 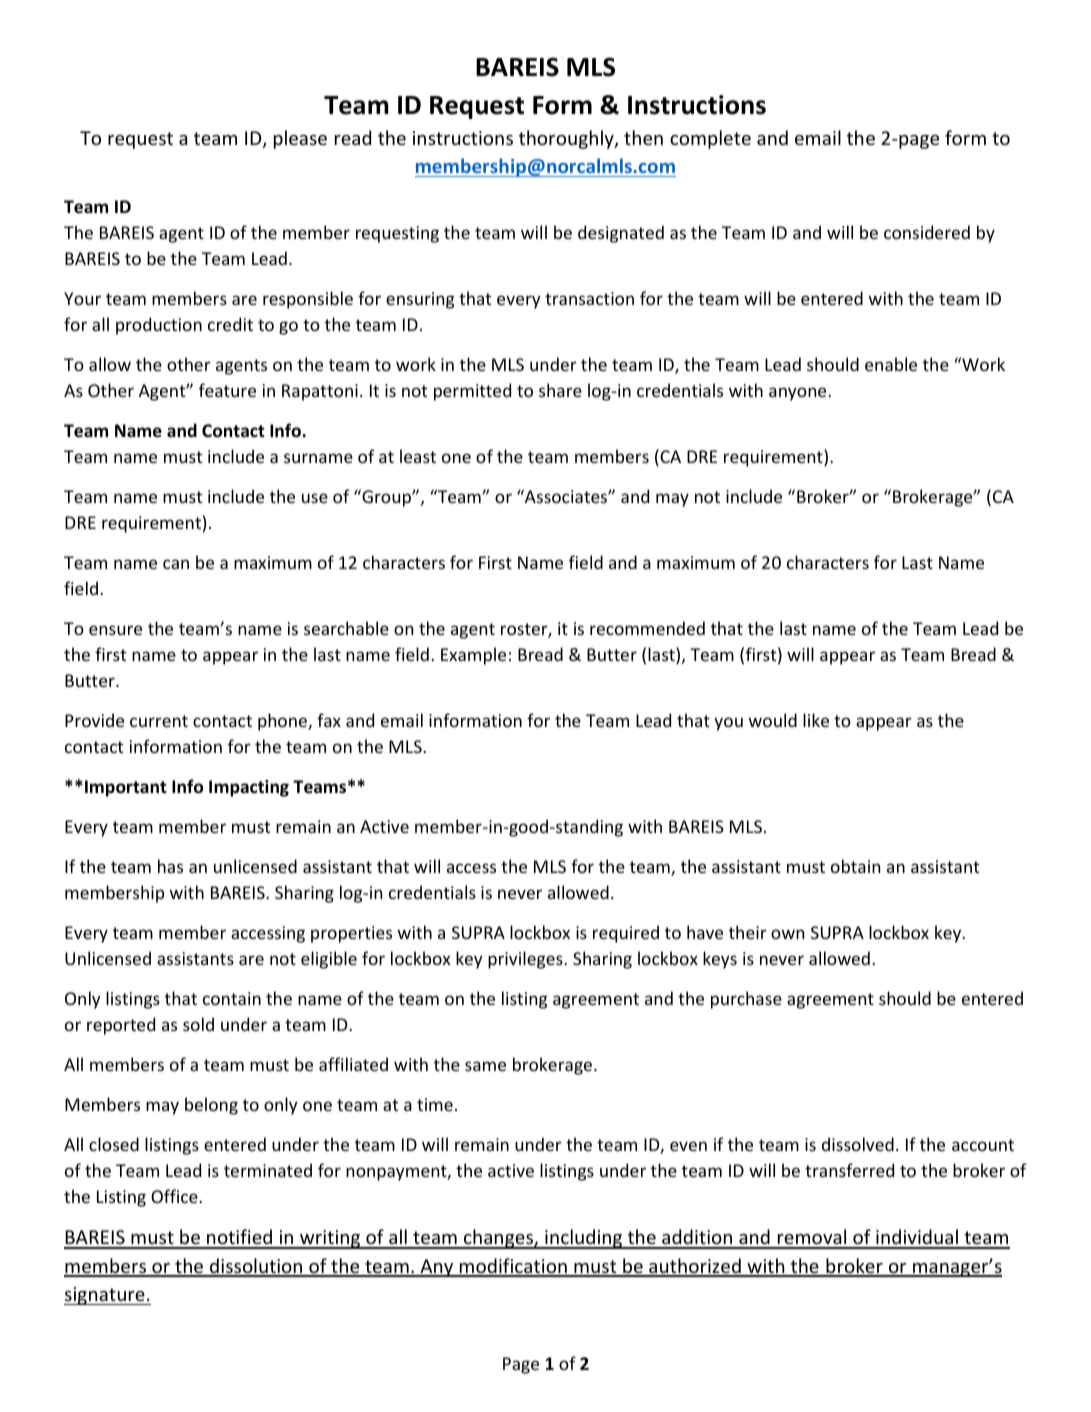 I want to click on privileges, so click(x=526, y=960).
